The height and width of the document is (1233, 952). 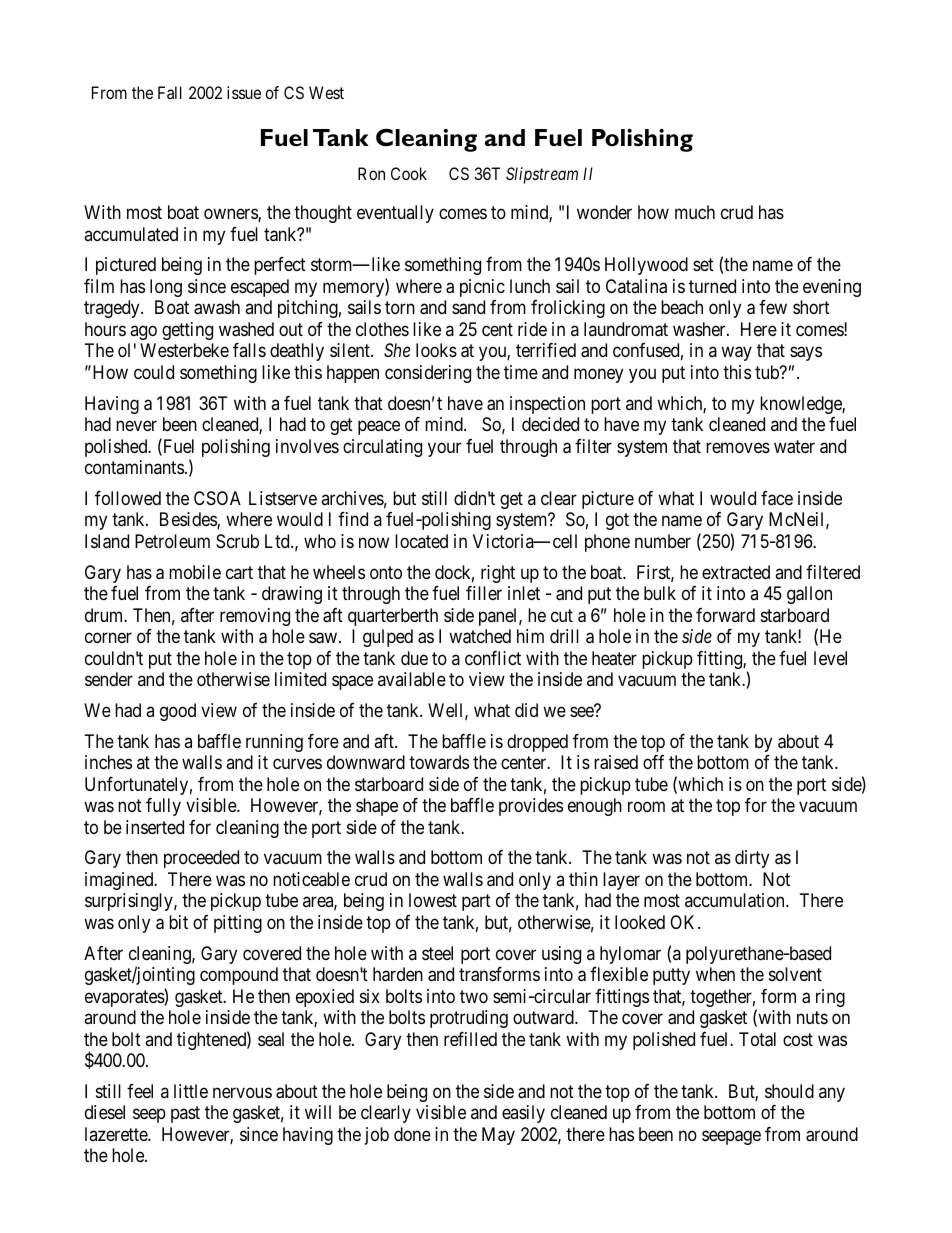 I want to click on way, so click(x=736, y=354).
